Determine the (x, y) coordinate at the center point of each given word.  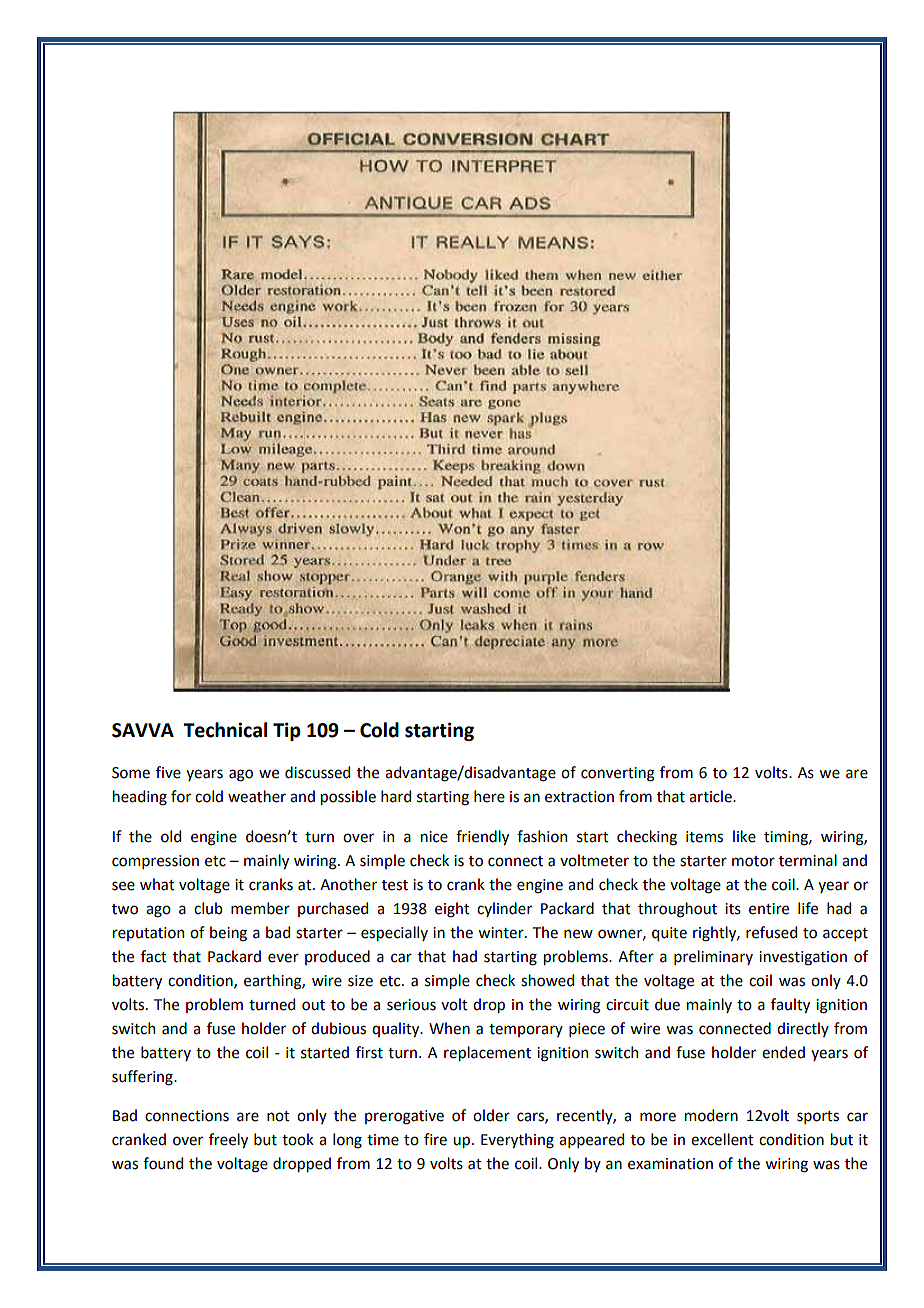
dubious (338, 1028)
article (711, 796)
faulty (790, 1005)
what (157, 884)
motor (753, 861)
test (395, 885)
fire (435, 1139)
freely (228, 1140)
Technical (225, 730)
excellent (722, 1139)
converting (618, 774)
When (449, 1028)
